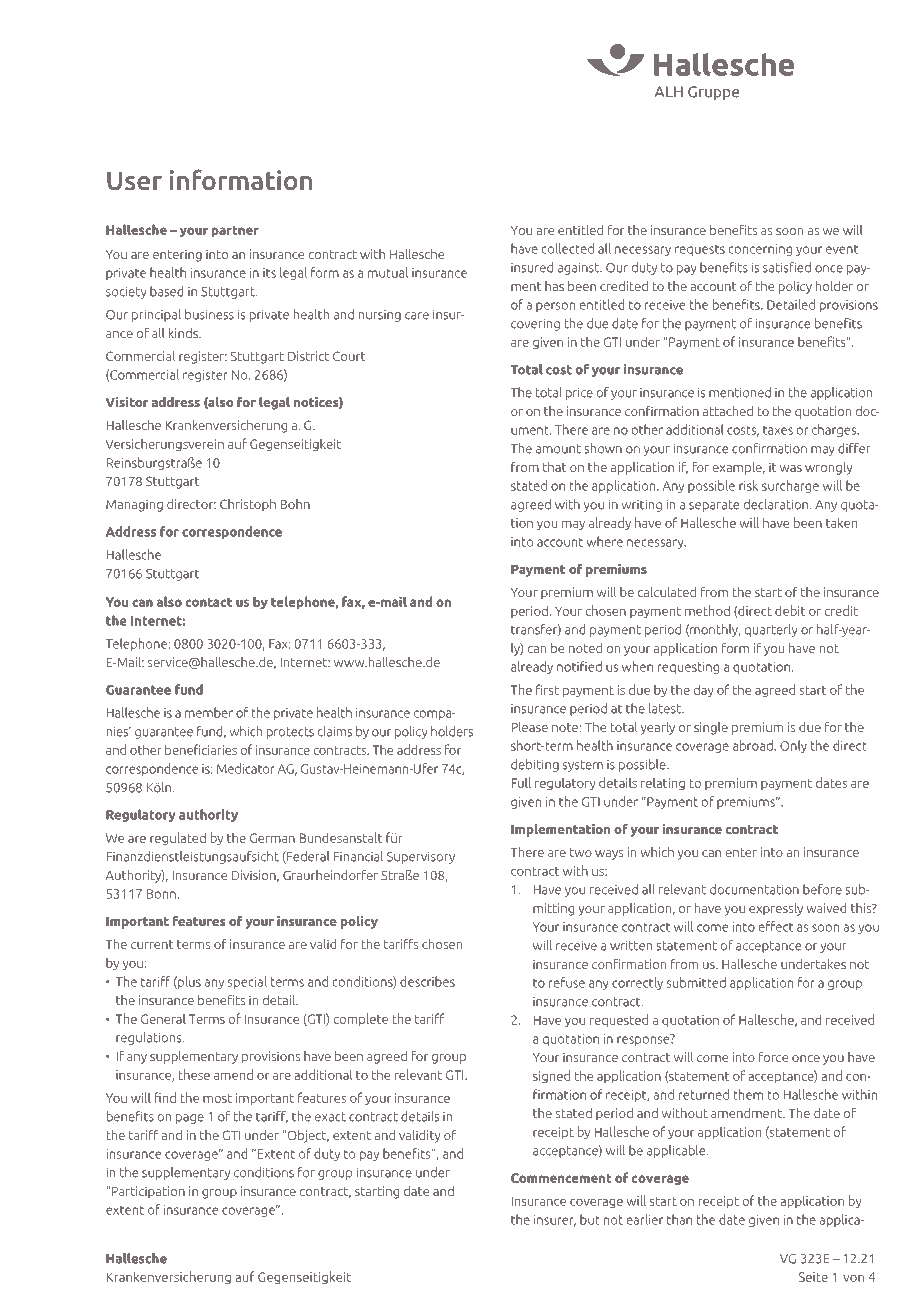  What do you see at coordinates (754, 745) in the document?
I see `abroad` at bounding box center [754, 745].
